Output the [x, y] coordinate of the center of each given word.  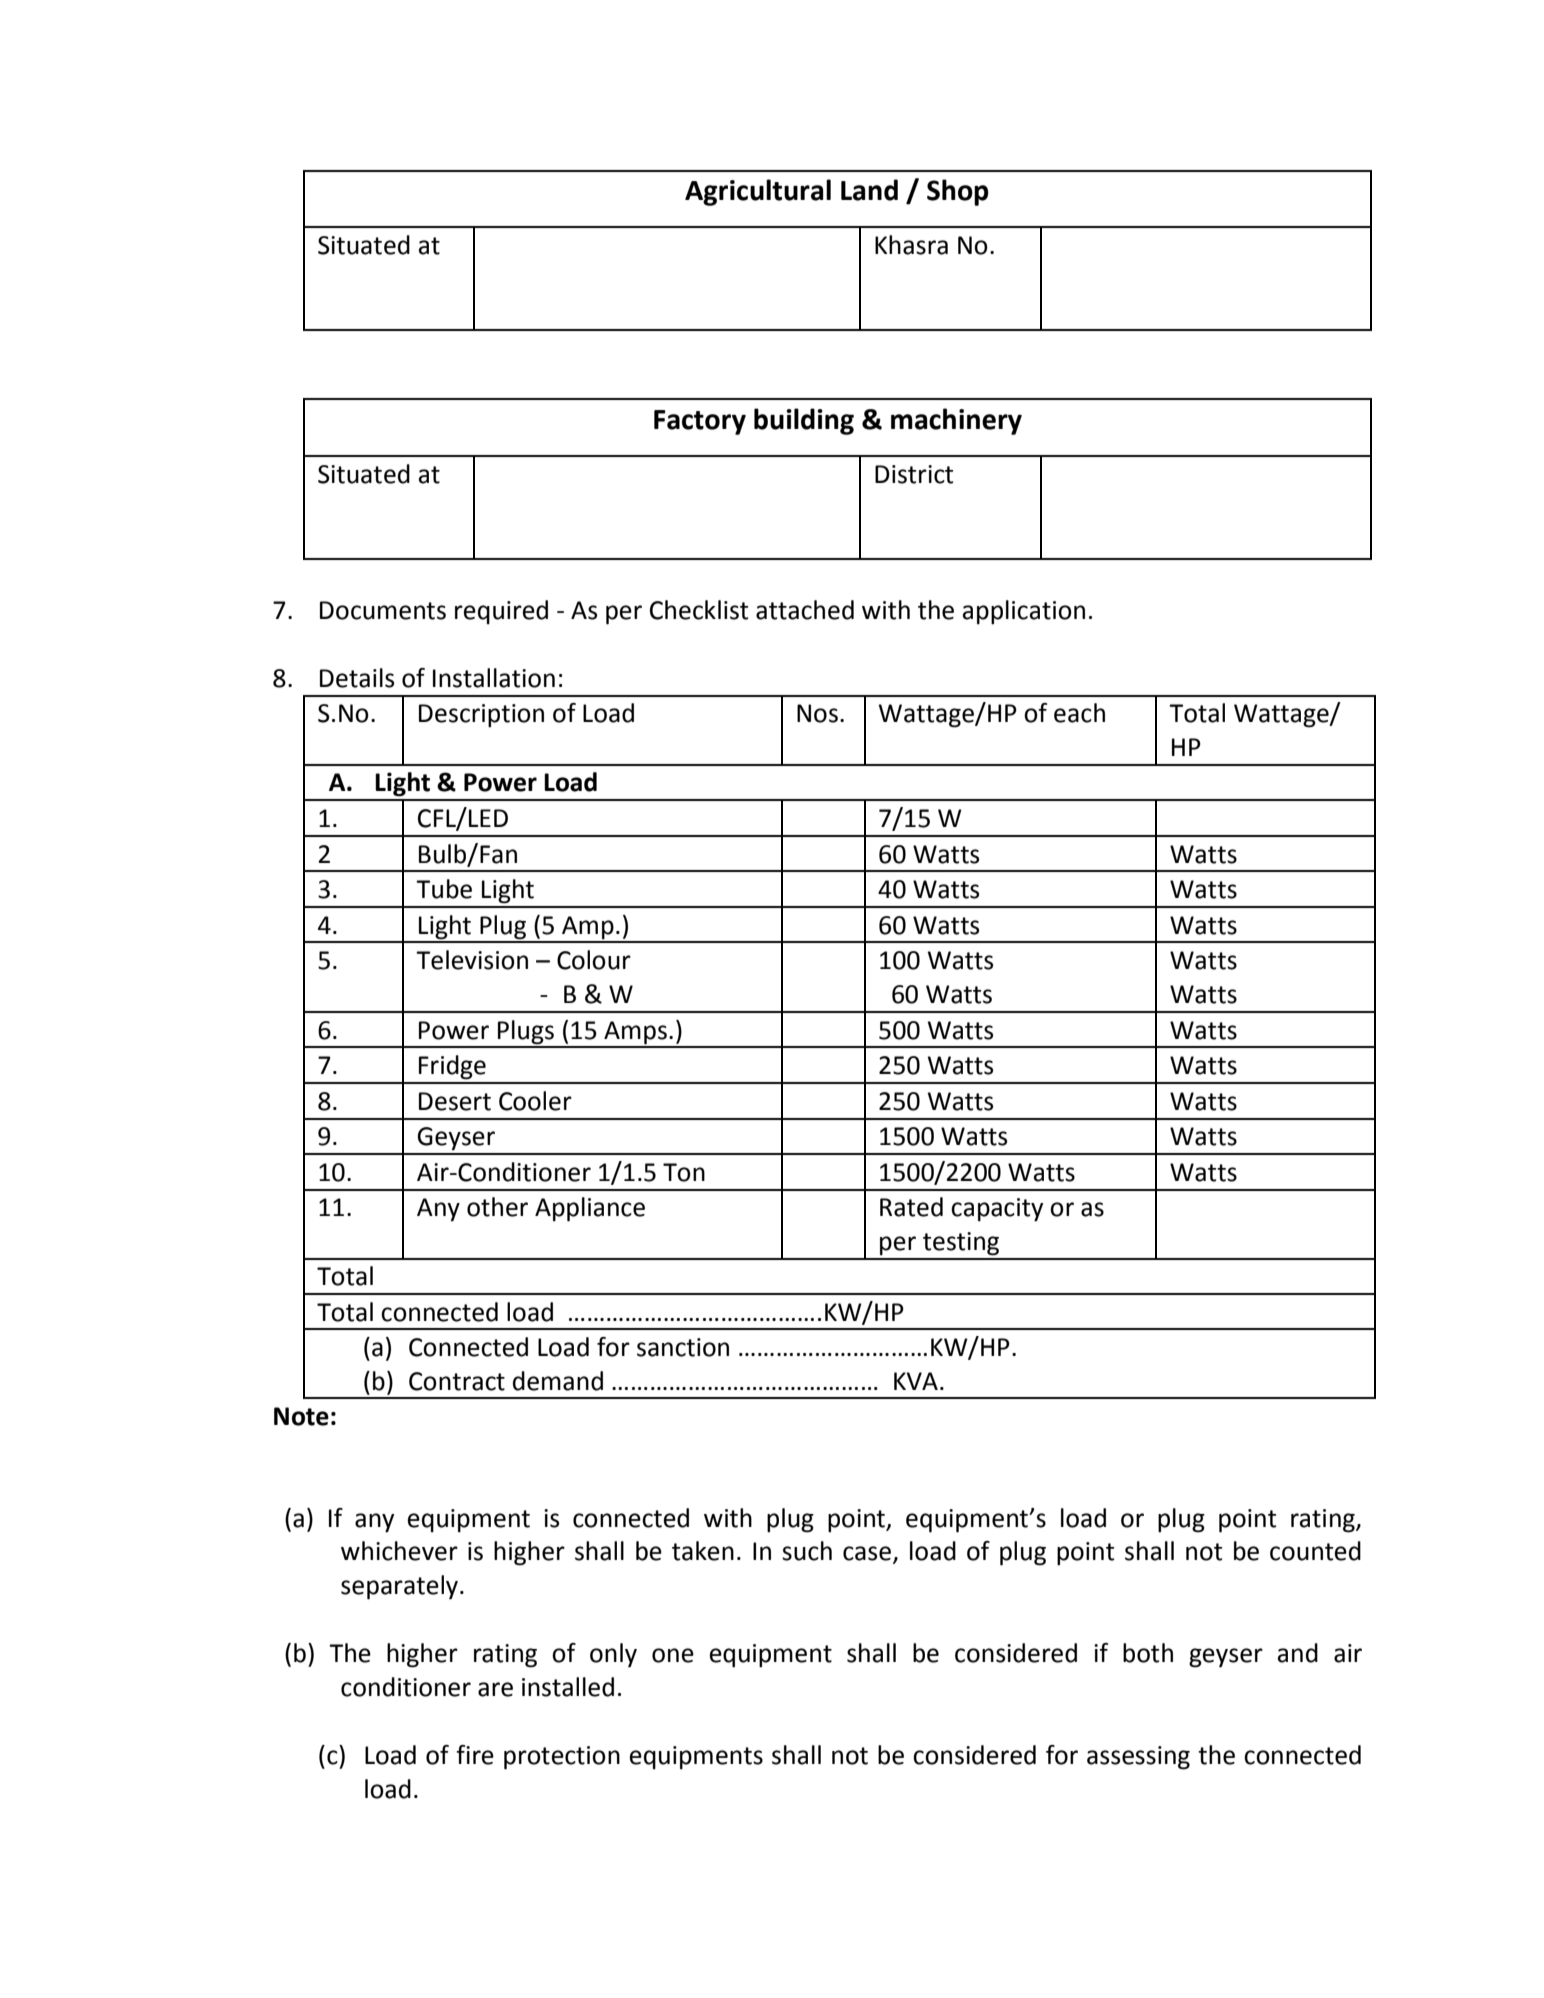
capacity [997, 1210]
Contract [457, 1381]
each [1079, 713]
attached [805, 610]
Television [472, 960]
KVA [916, 1381]
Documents [383, 610]
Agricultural [758, 192]
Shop [958, 192]
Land [869, 190]
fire [475, 1755]
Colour [594, 960]
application [1024, 612]
